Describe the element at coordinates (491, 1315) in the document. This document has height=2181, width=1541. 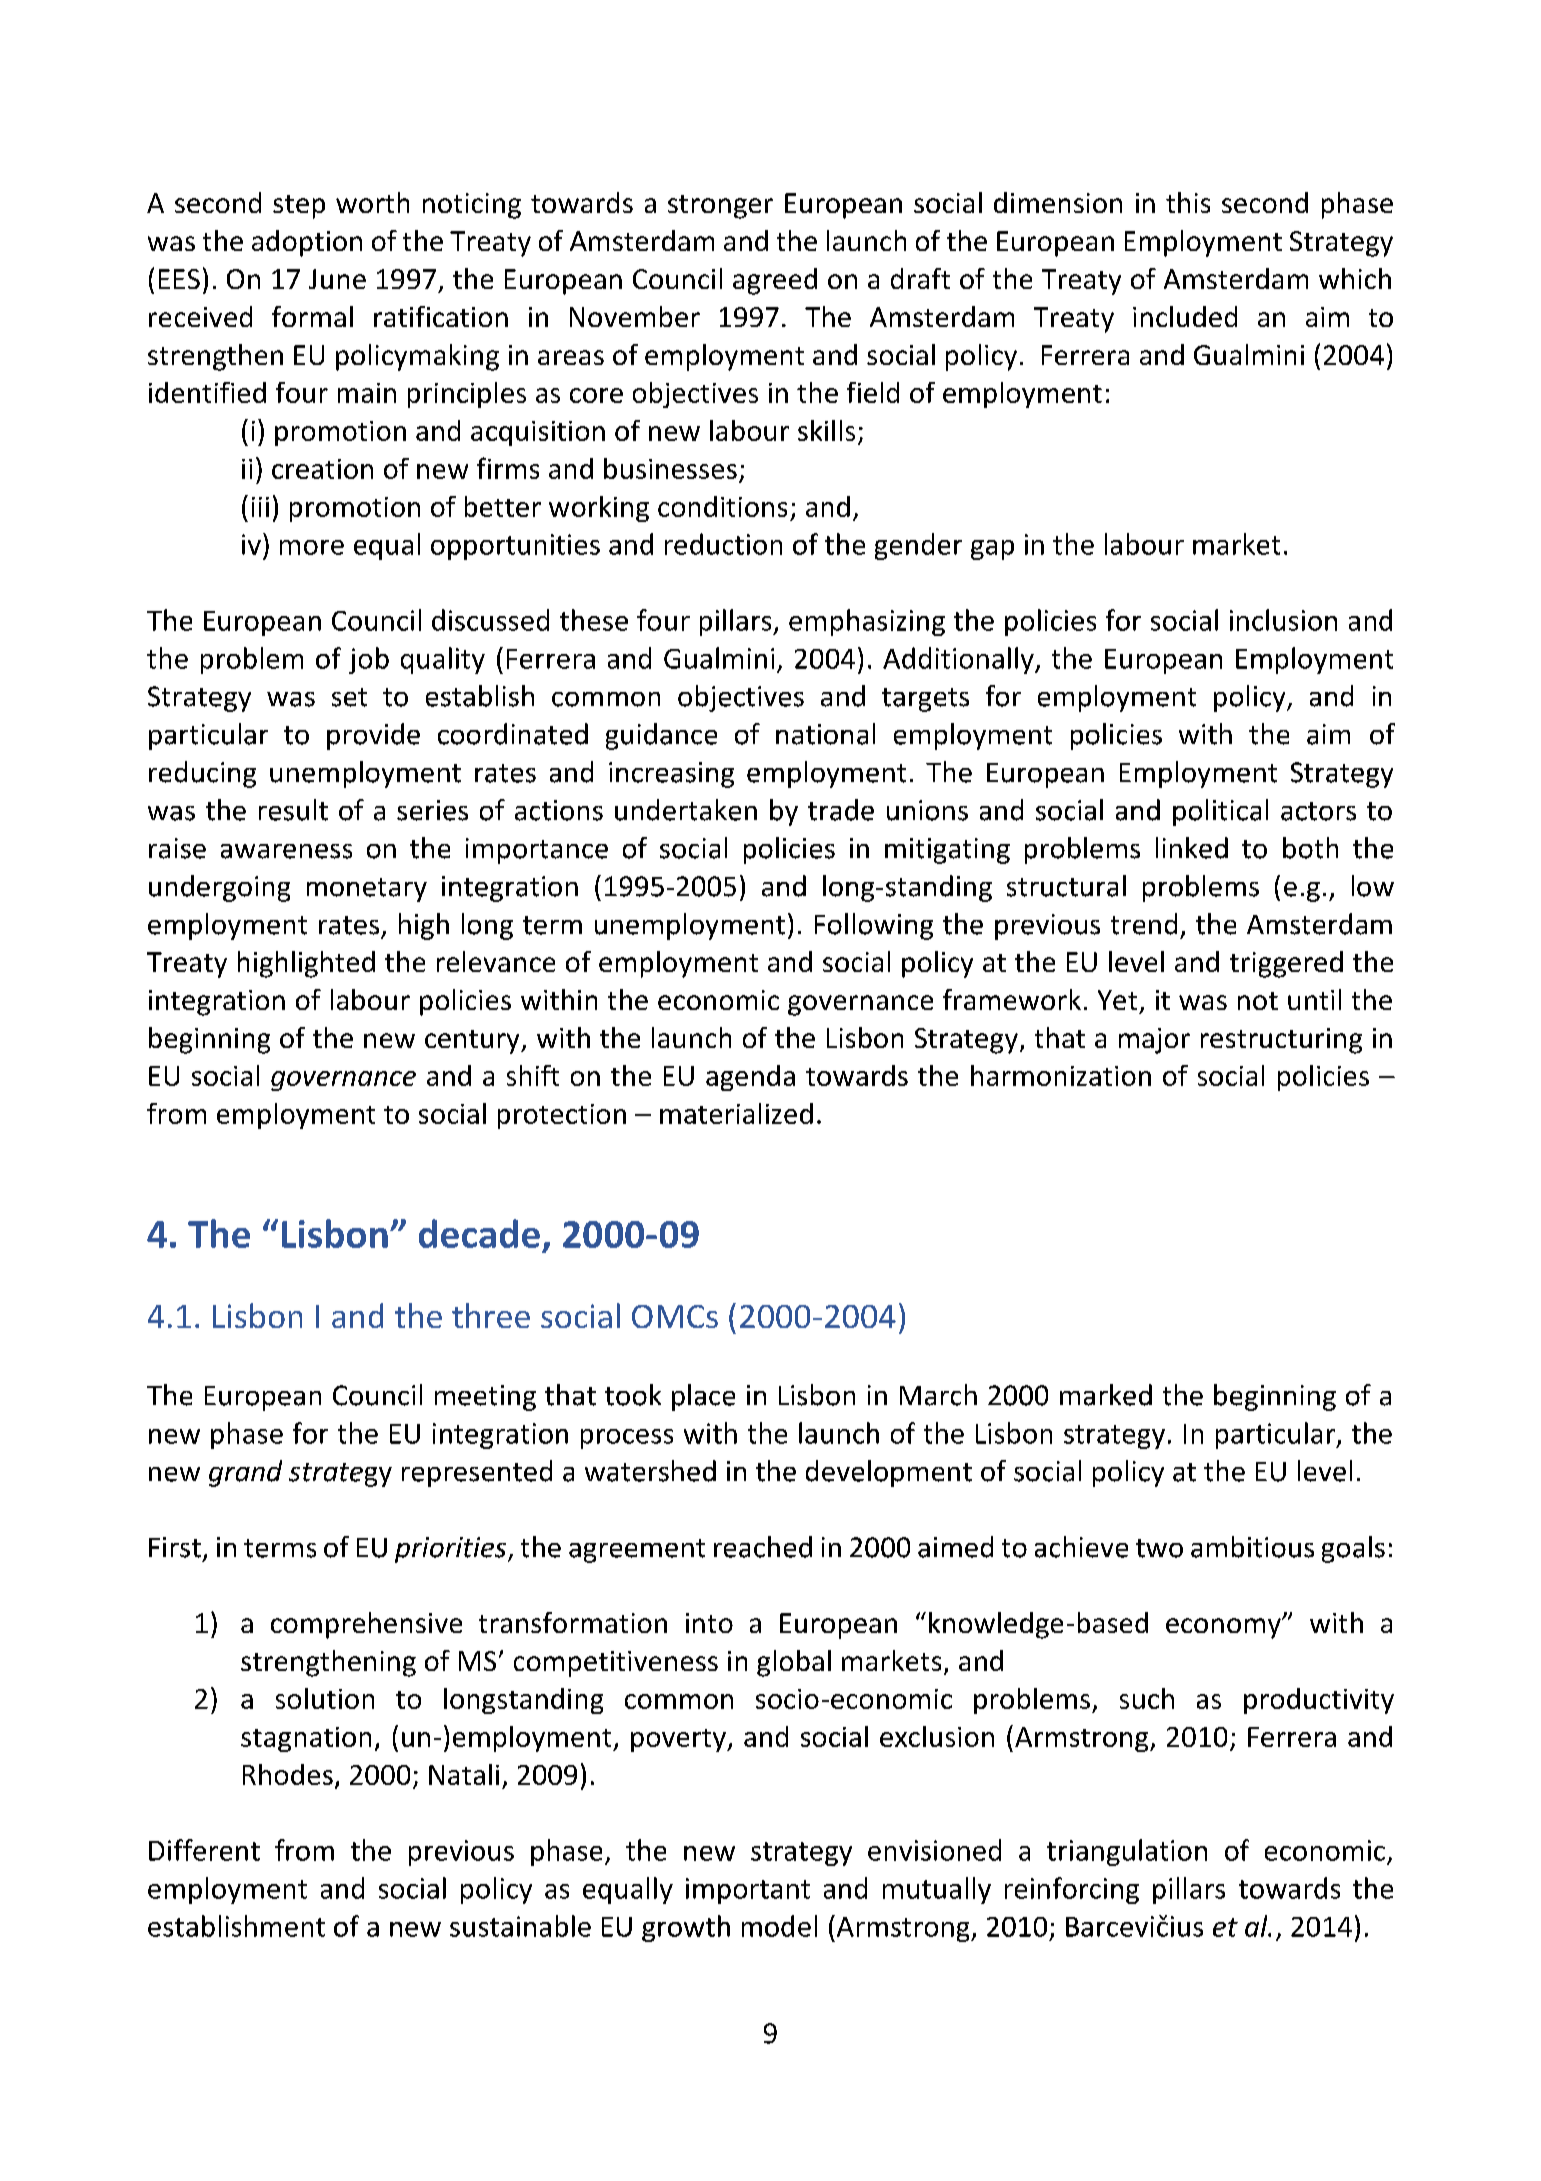
I see `three` at that location.
